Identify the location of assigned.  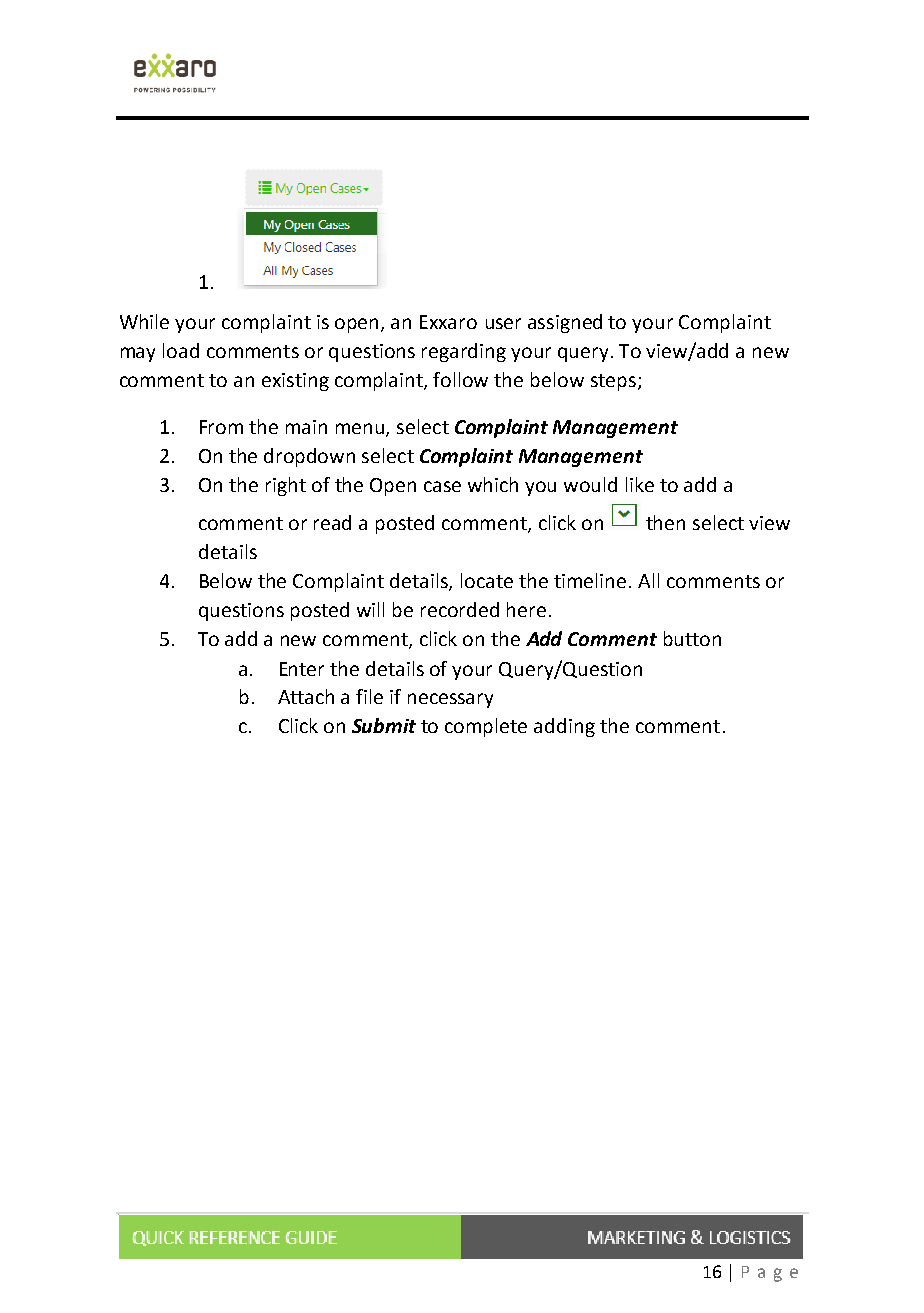
(565, 323).
